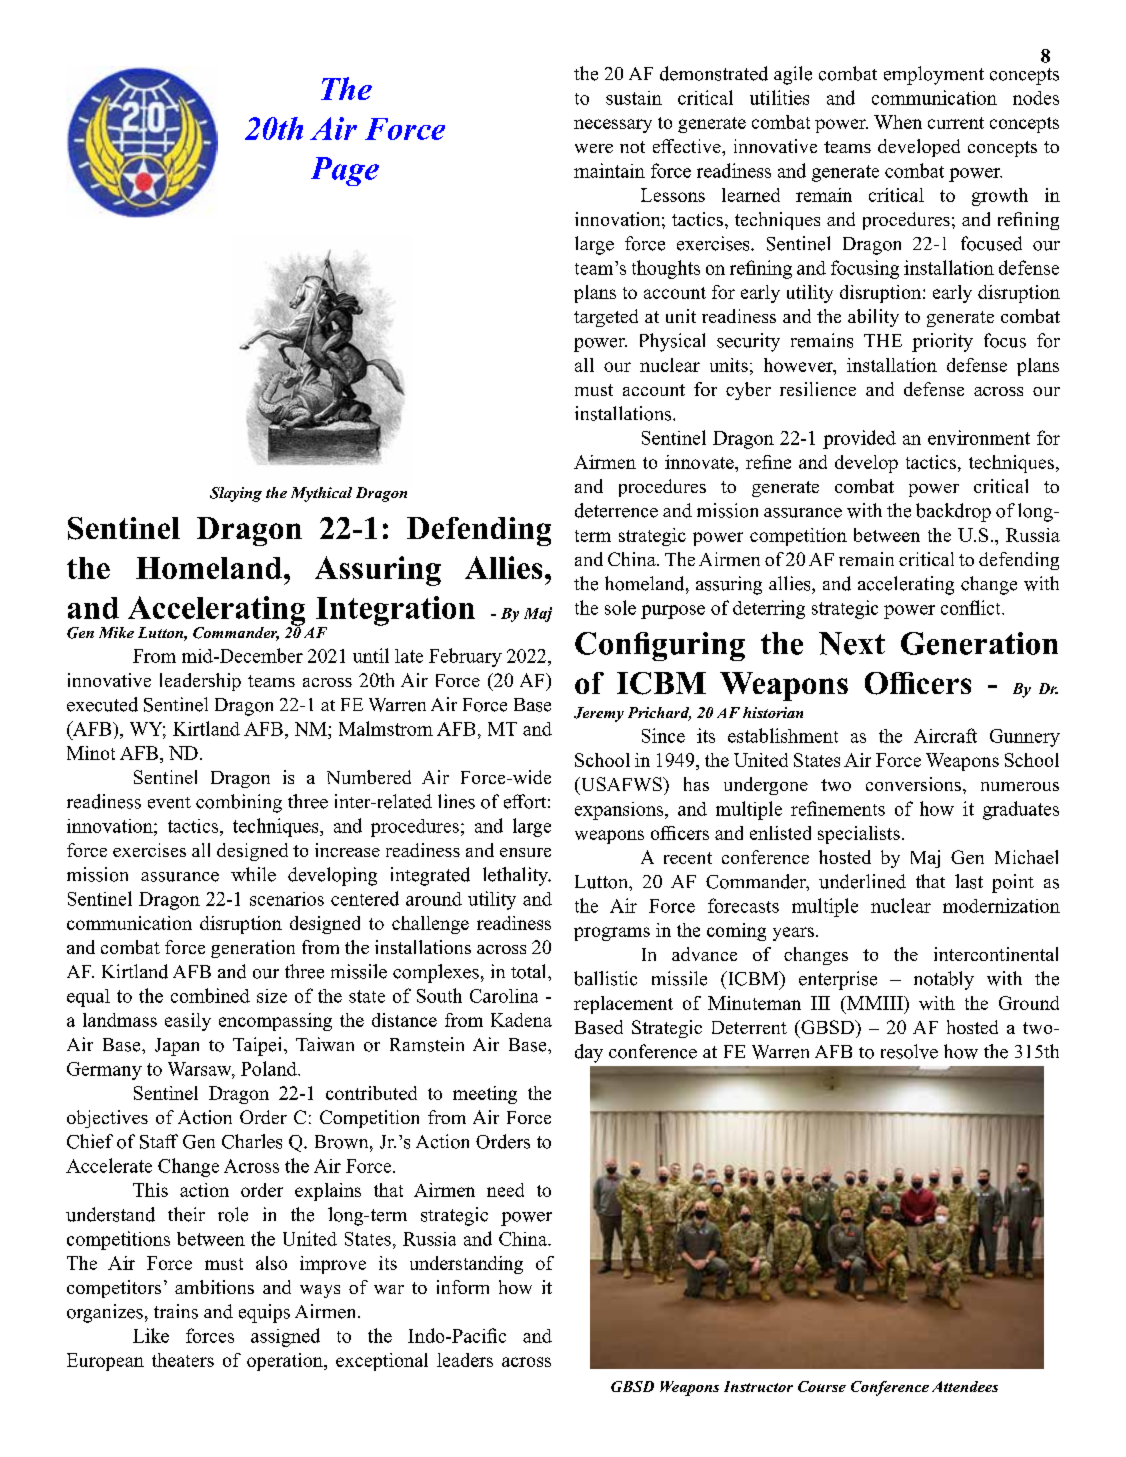 The height and width of the document is (1457, 1126). I want to click on Page, so click(345, 171).
